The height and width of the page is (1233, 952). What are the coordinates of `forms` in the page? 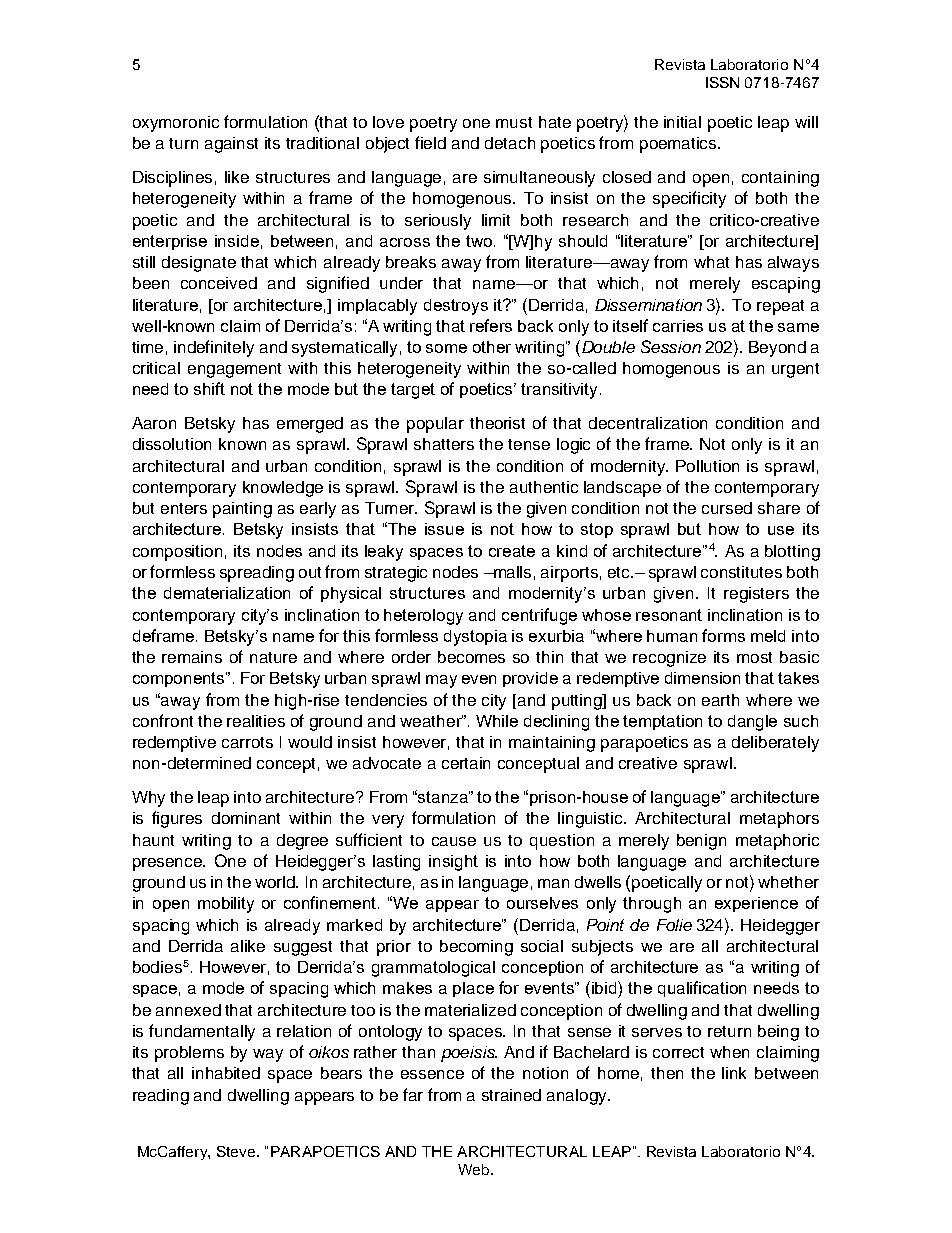 It's located at (723, 635).
